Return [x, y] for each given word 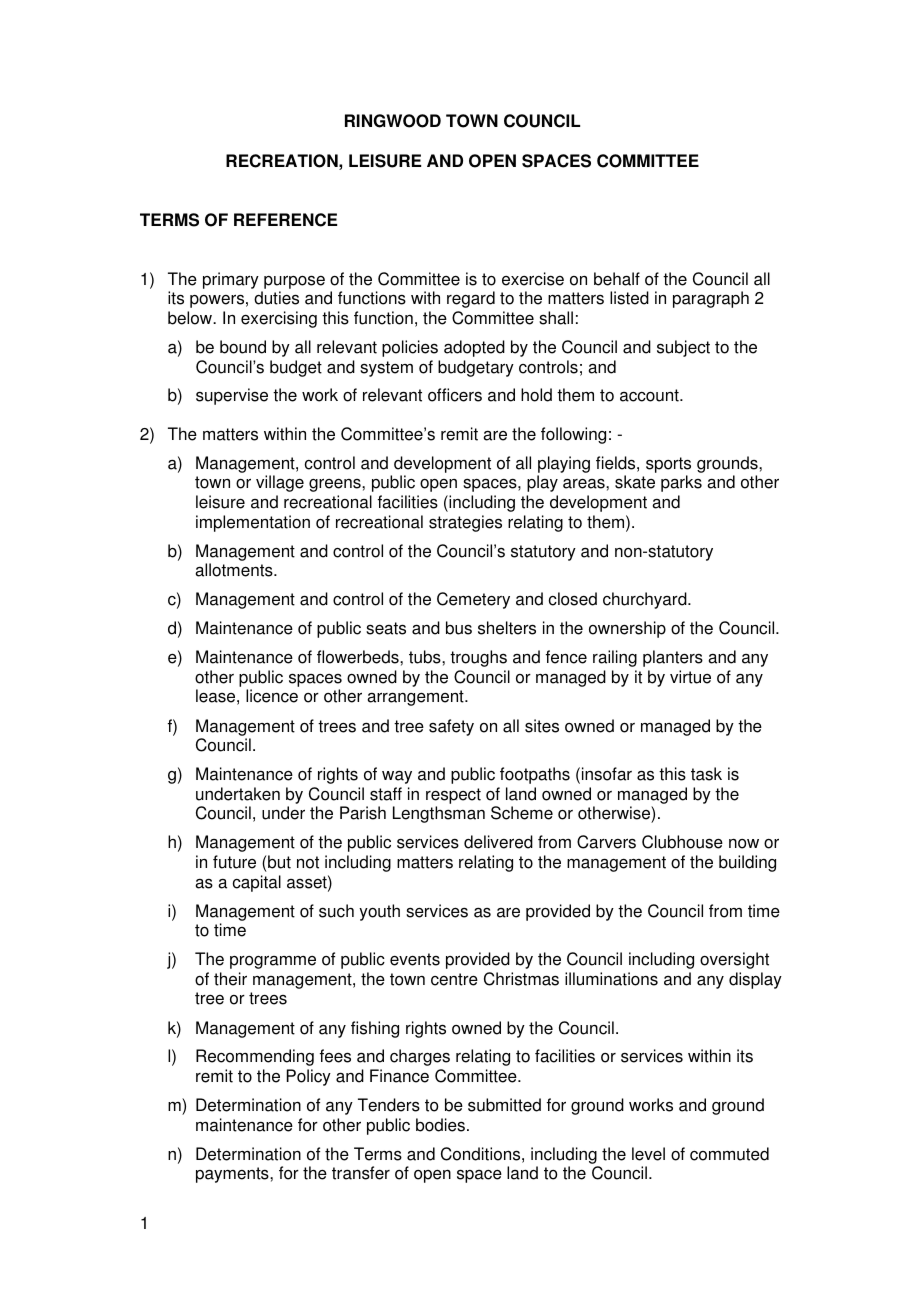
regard [471, 299]
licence [272, 696]
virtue [690, 677]
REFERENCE [285, 220]
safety [451, 727]
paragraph [711, 299]
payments [233, 1175]
